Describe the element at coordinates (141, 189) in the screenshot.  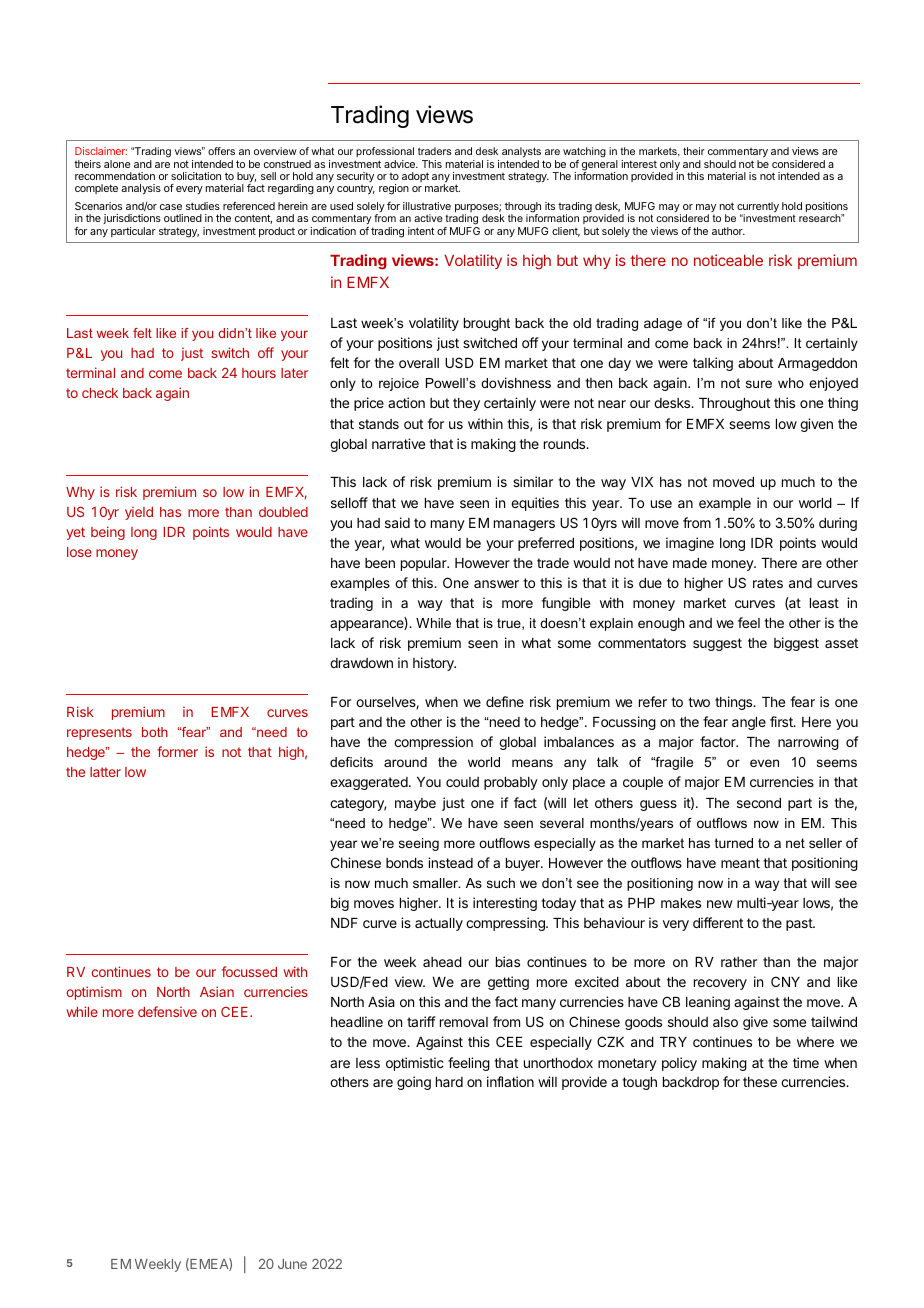
I see `analysis` at that location.
